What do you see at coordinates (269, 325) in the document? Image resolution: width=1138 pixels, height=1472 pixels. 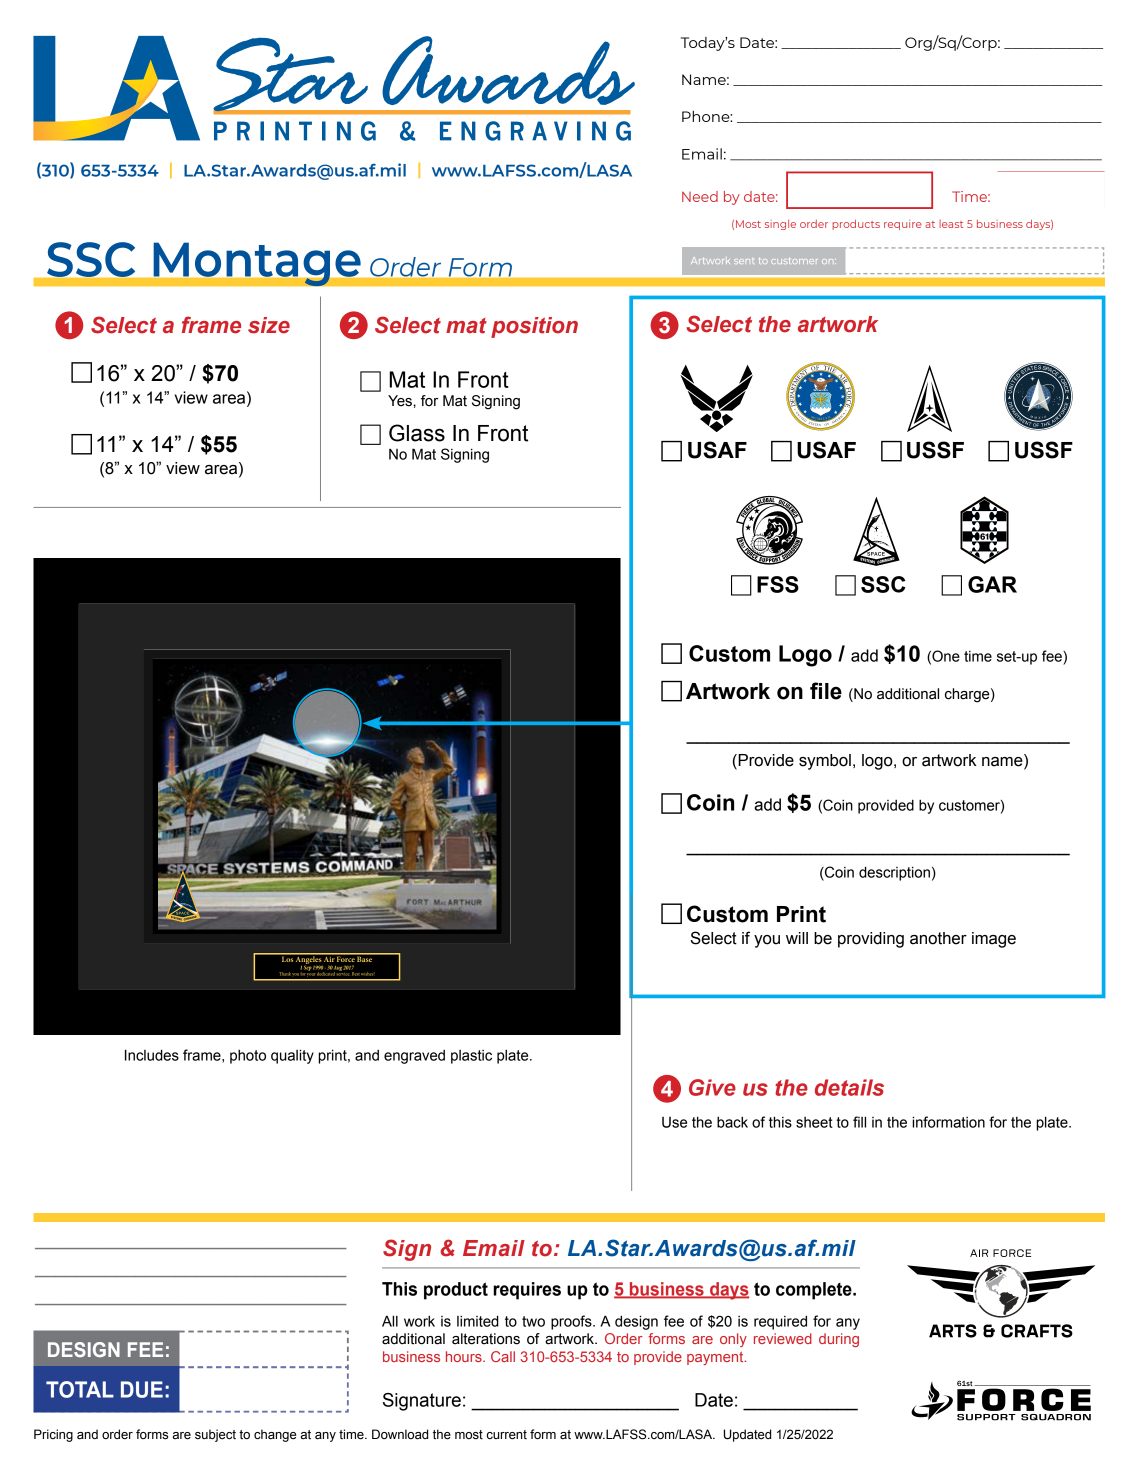 I see `size` at bounding box center [269, 325].
